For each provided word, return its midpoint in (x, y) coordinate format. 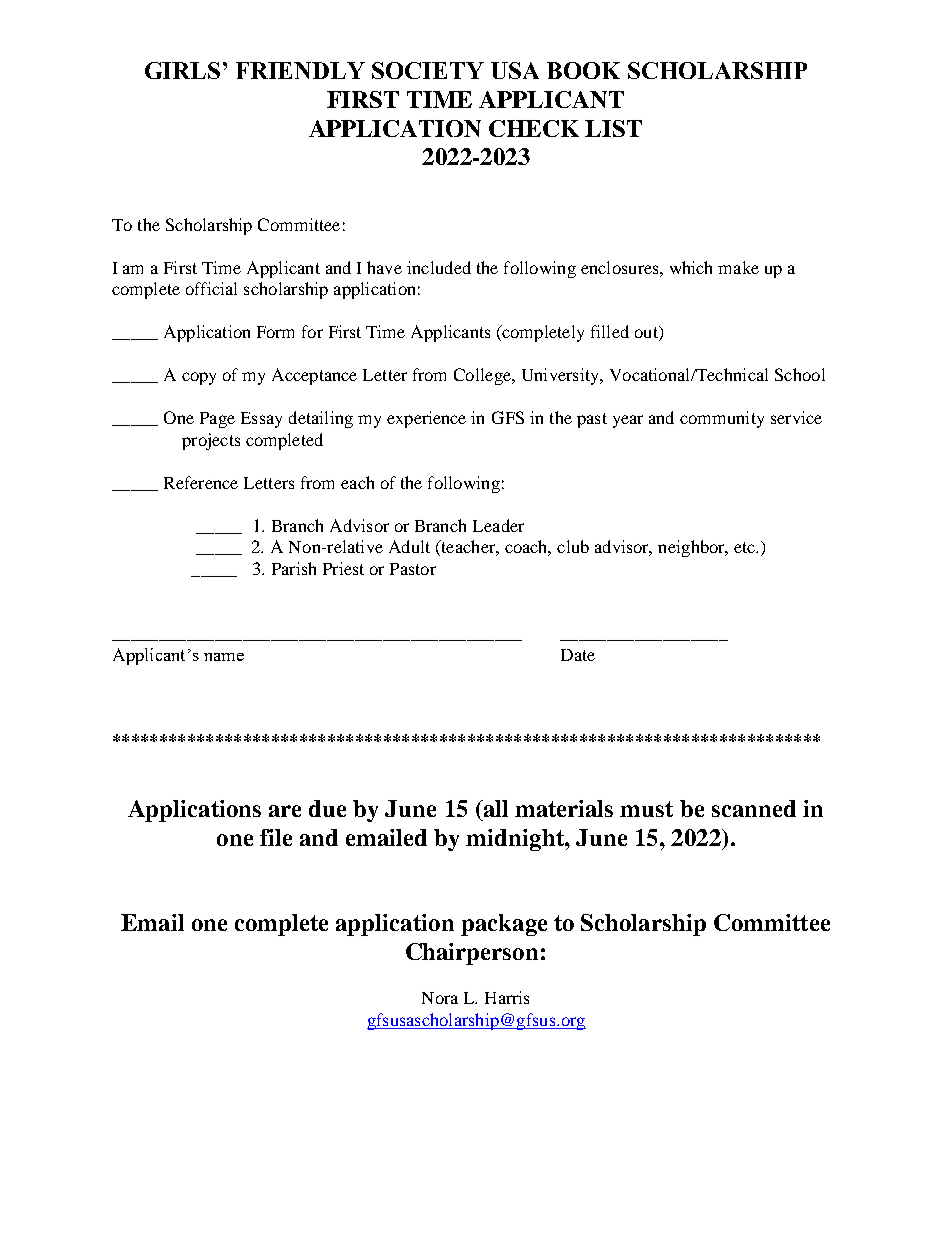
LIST (613, 128)
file (276, 837)
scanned (754, 808)
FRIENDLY (300, 70)
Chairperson (472, 954)
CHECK (534, 128)
